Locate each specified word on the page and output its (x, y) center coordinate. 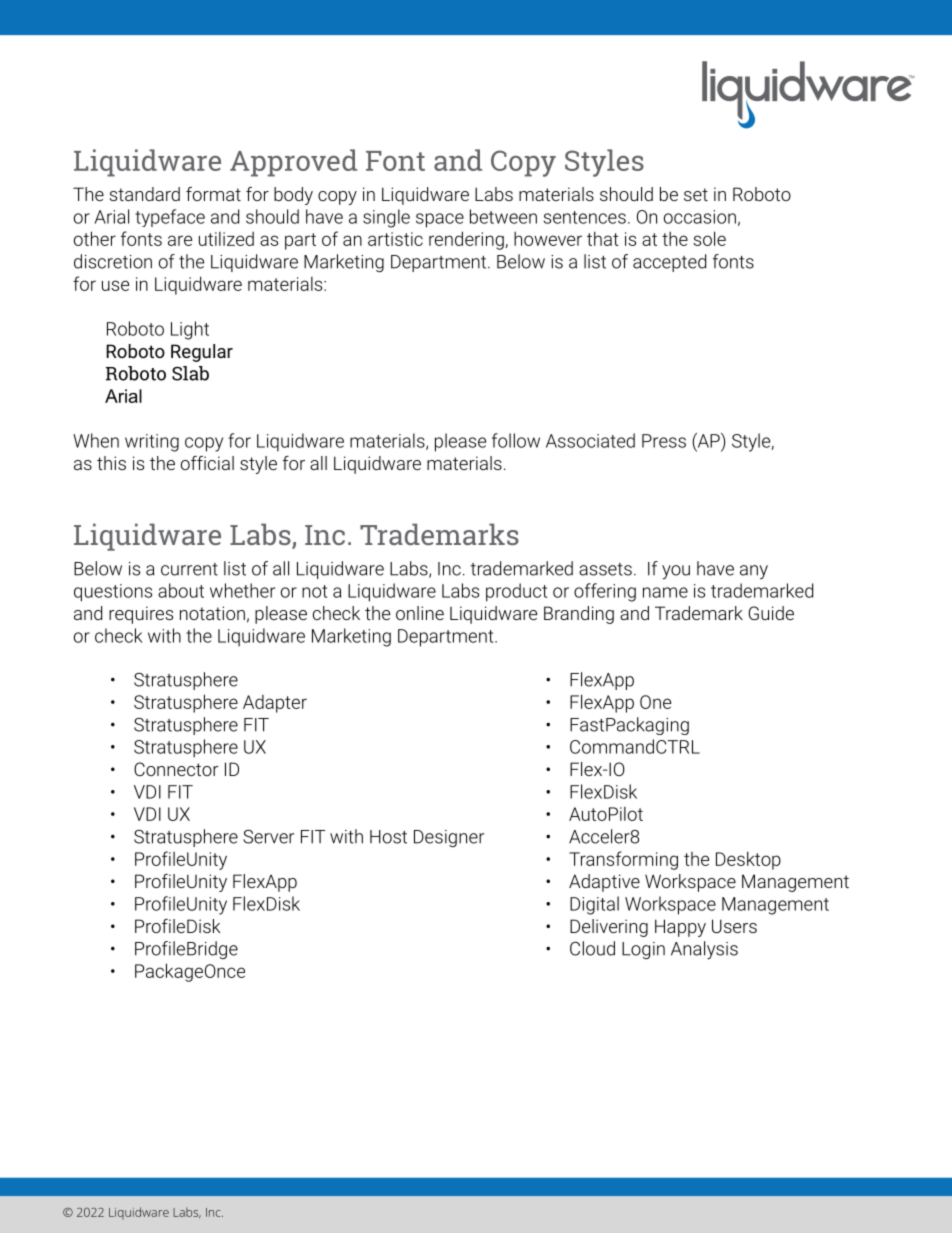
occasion (700, 217)
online (420, 613)
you (676, 572)
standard (144, 194)
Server (268, 837)
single (386, 218)
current (189, 569)
